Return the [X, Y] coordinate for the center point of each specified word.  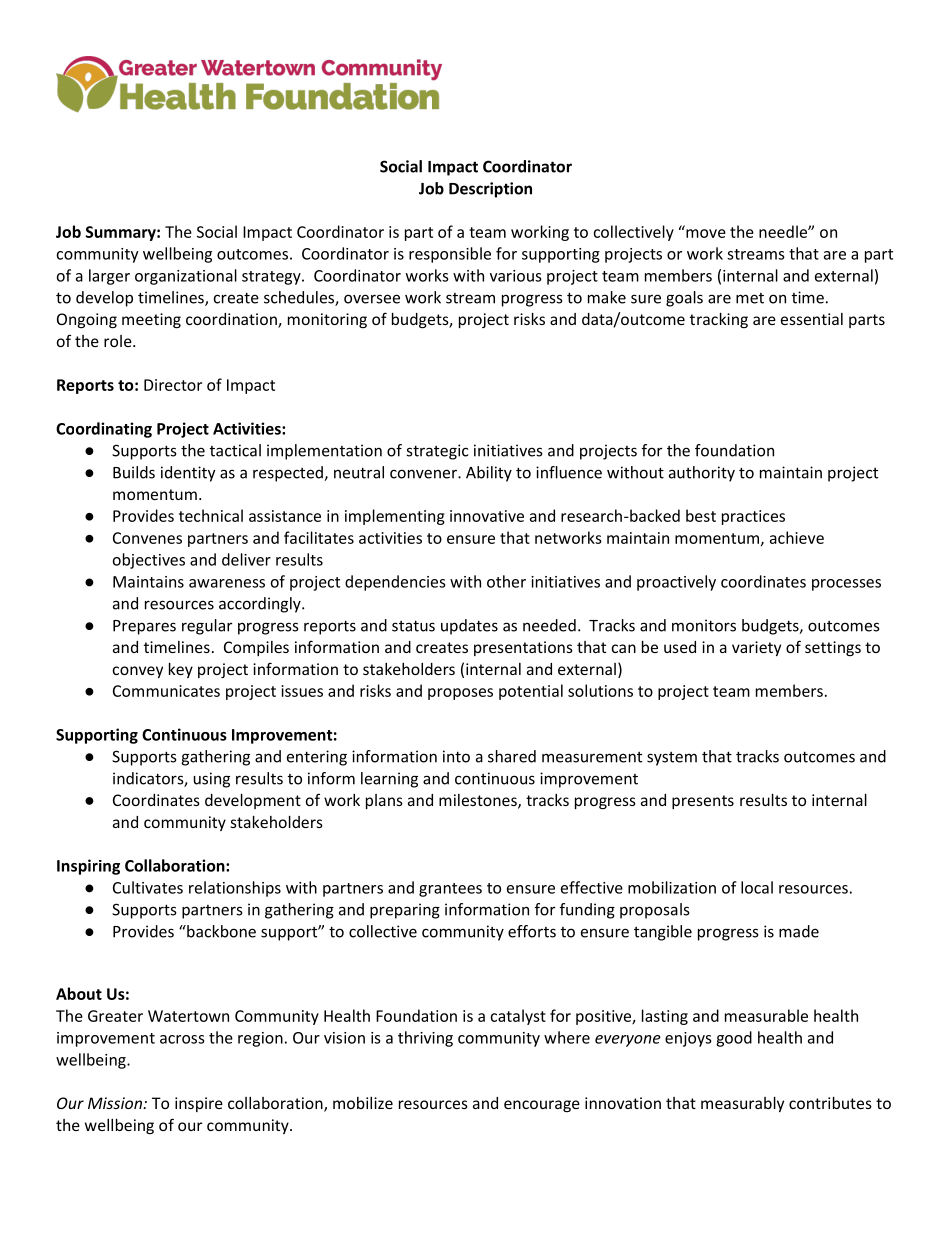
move [706, 233]
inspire [199, 1104]
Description [490, 190]
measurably [742, 1104]
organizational [186, 277]
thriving [425, 1039]
